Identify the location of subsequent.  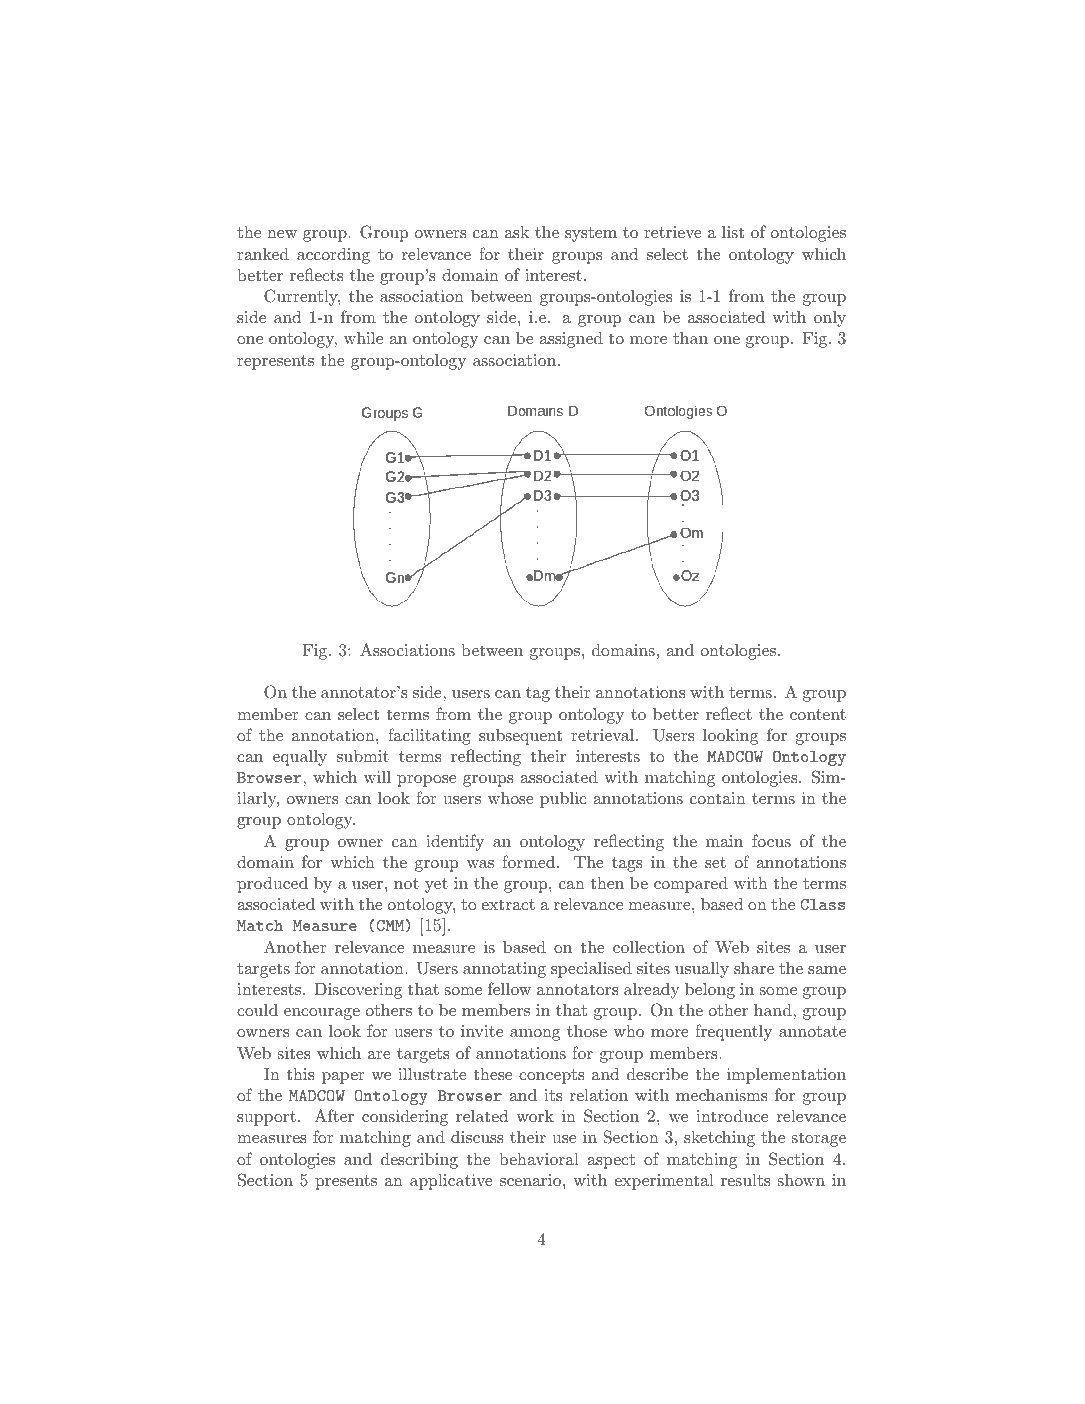
(520, 737).
